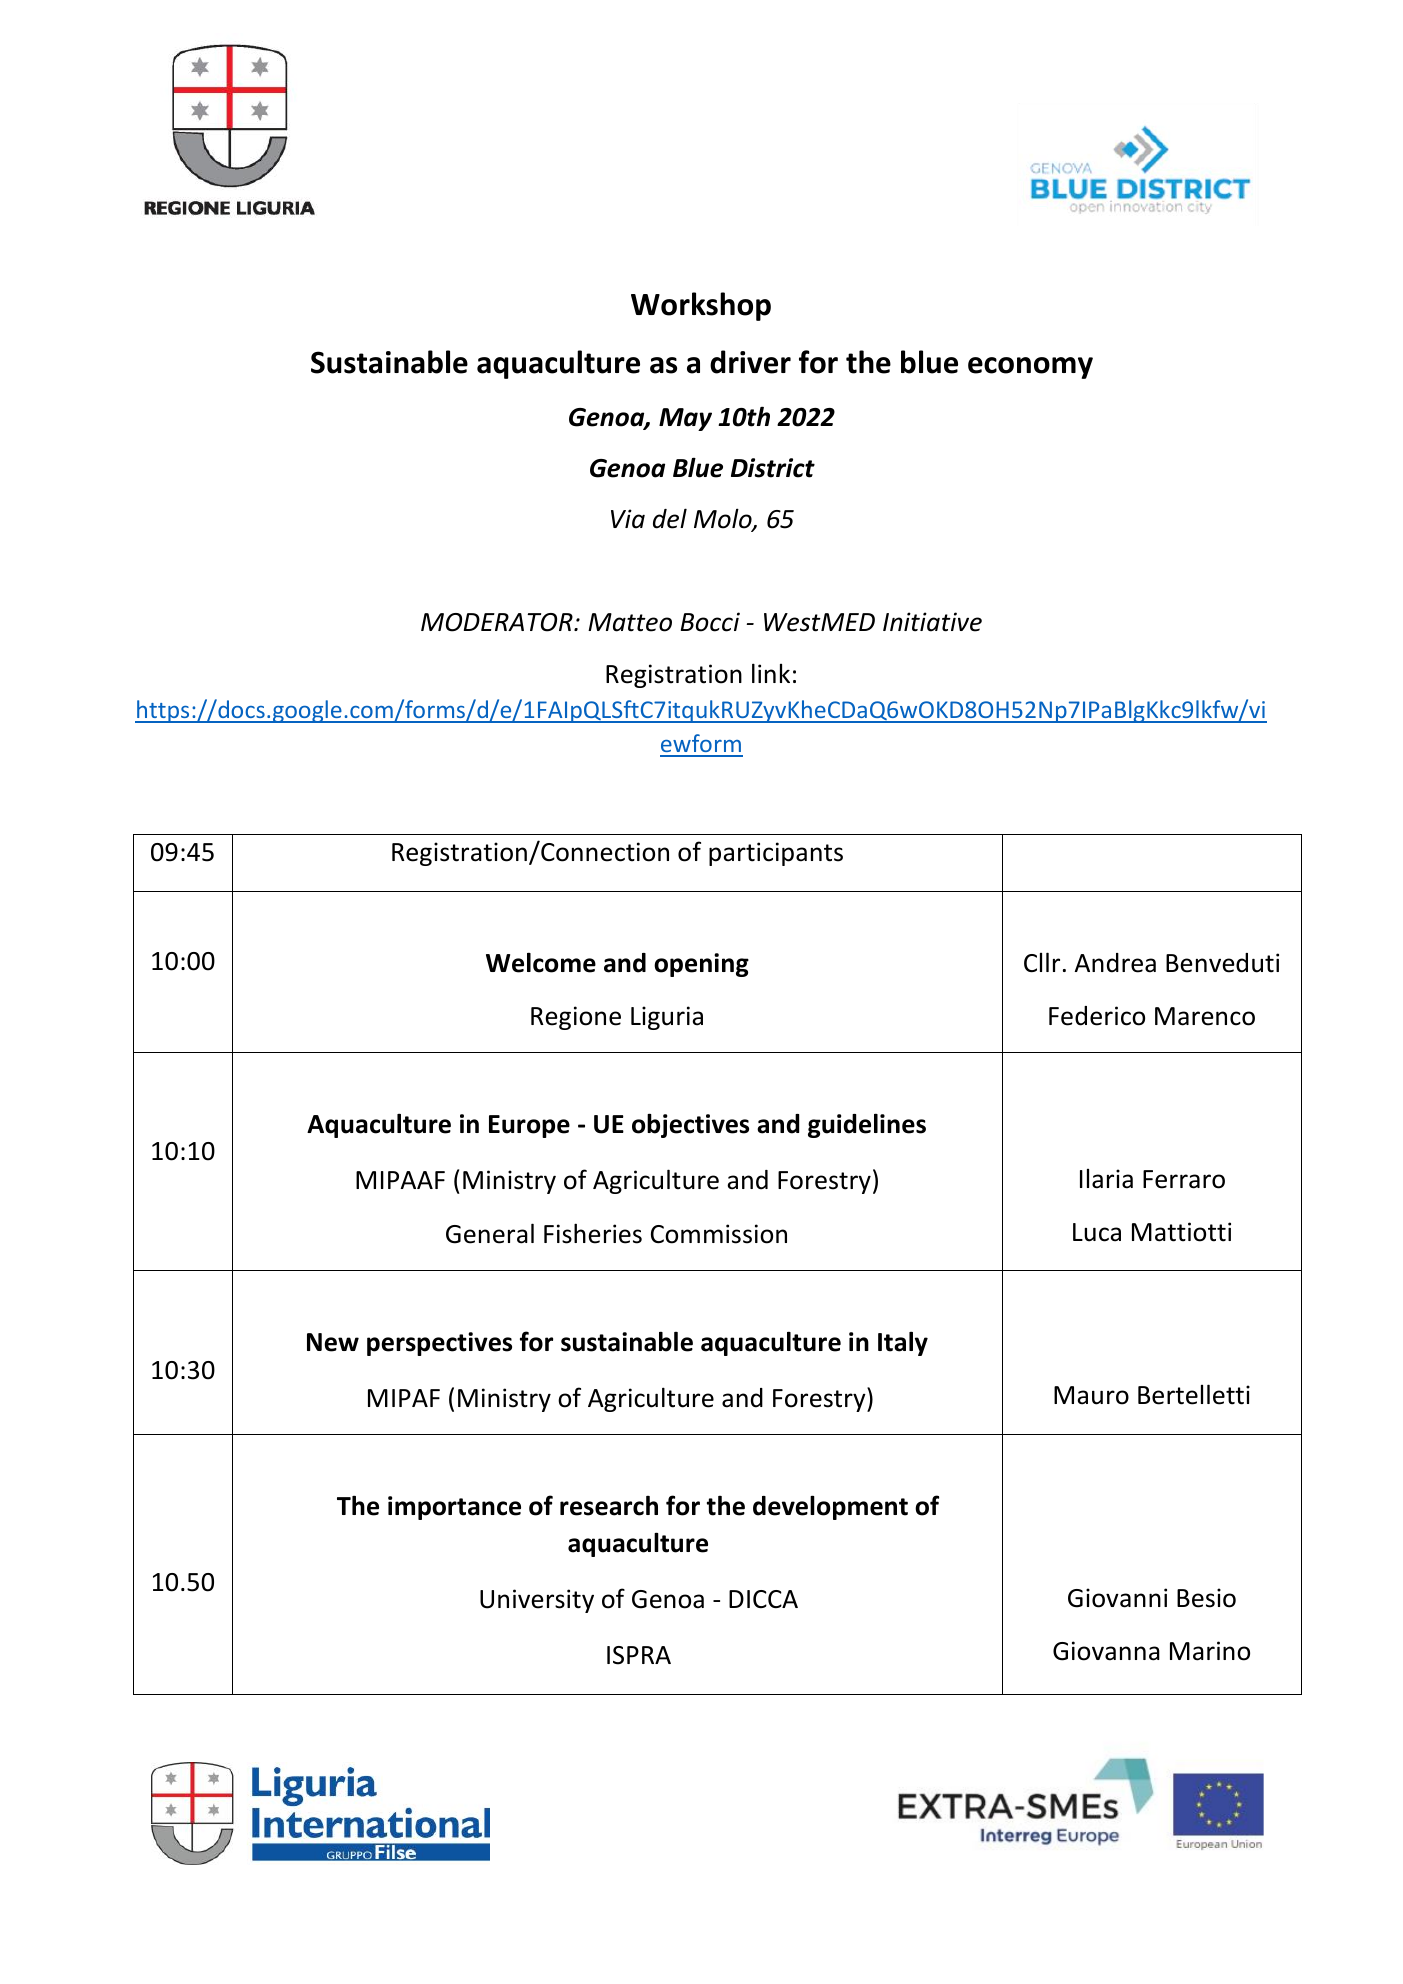  What do you see at coordinates (830, 1507) in the image?
I see `development` at bounding box center [830, 1507].
